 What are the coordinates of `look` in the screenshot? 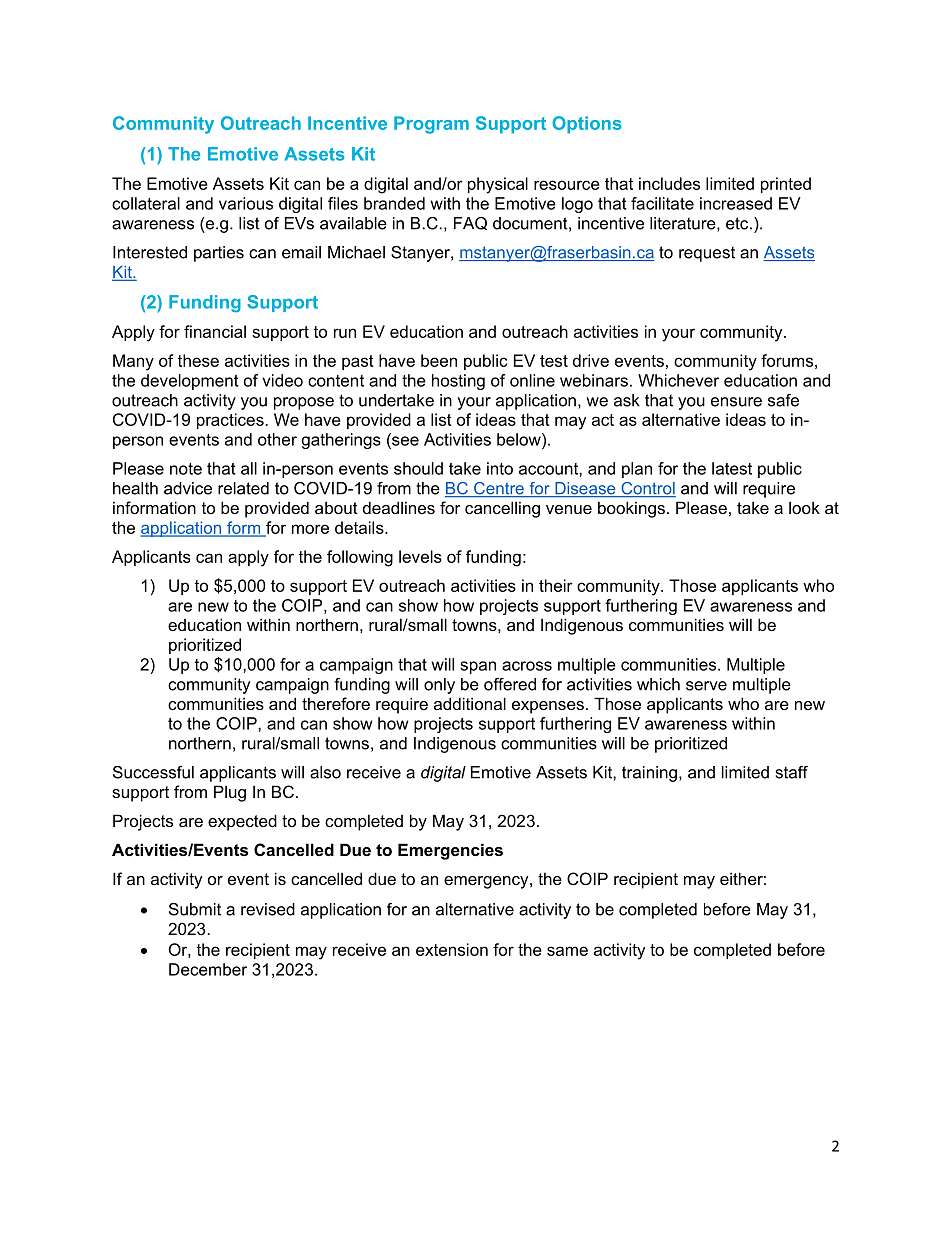 It's located at (804, 507).
